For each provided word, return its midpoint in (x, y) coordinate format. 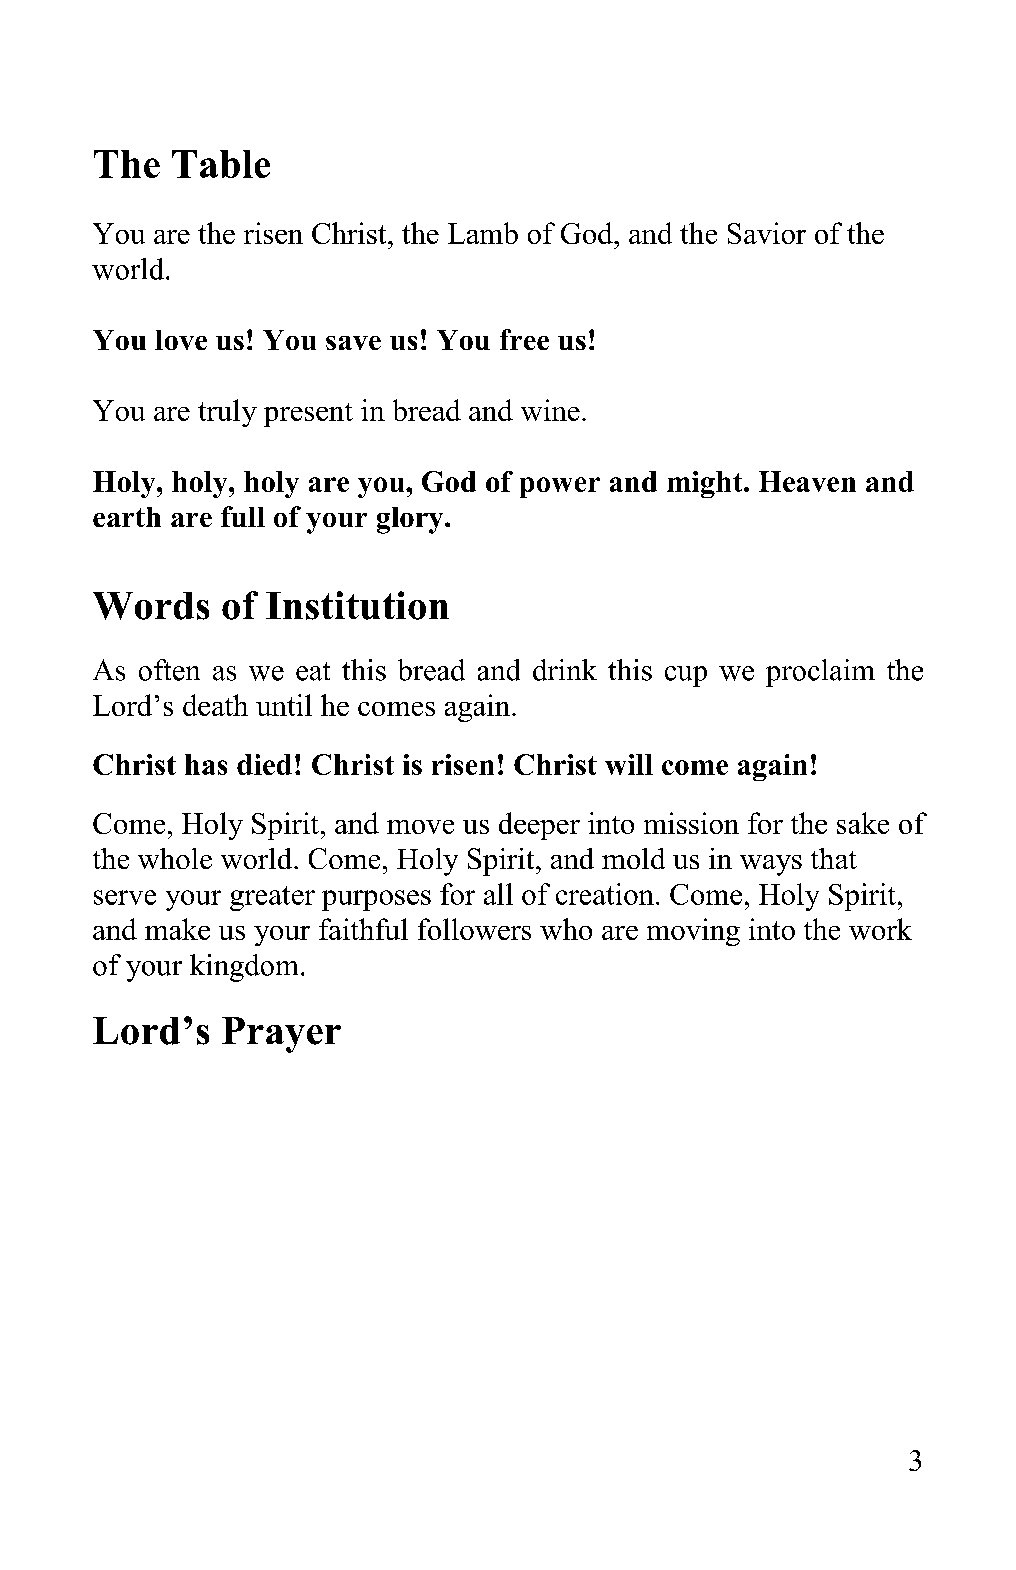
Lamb (483, 233)
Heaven (807, 481)
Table (221, 164)
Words (151, 606)
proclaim (820, 673)
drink (565, 670)
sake (863, 823)
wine (550, 410)
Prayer (281, 1035)
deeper (539, 826)
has (206, 764)
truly (227, 413)
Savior (767, 233)
